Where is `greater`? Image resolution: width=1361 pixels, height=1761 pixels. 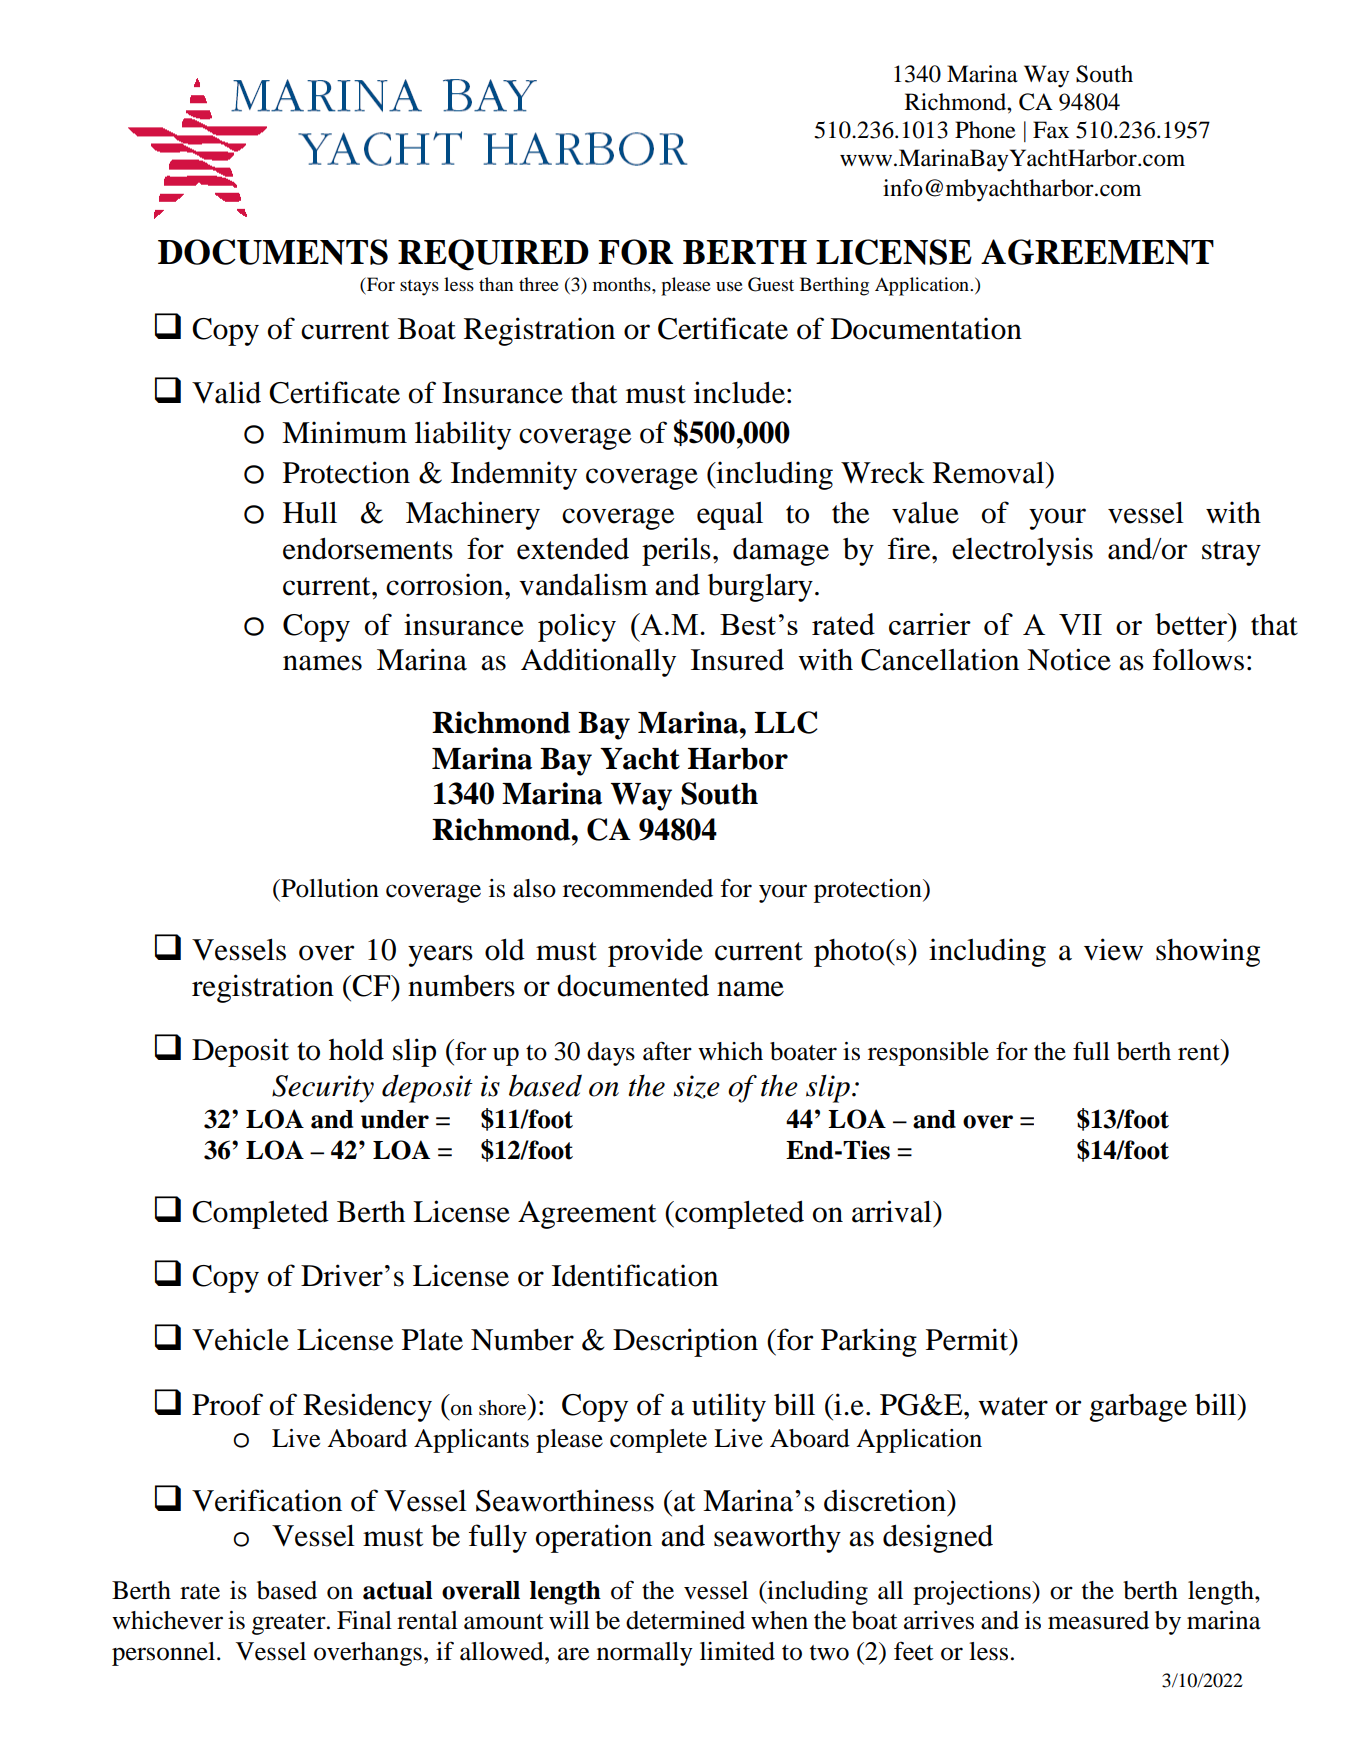 greater is located at coordinates (290, 1624).
